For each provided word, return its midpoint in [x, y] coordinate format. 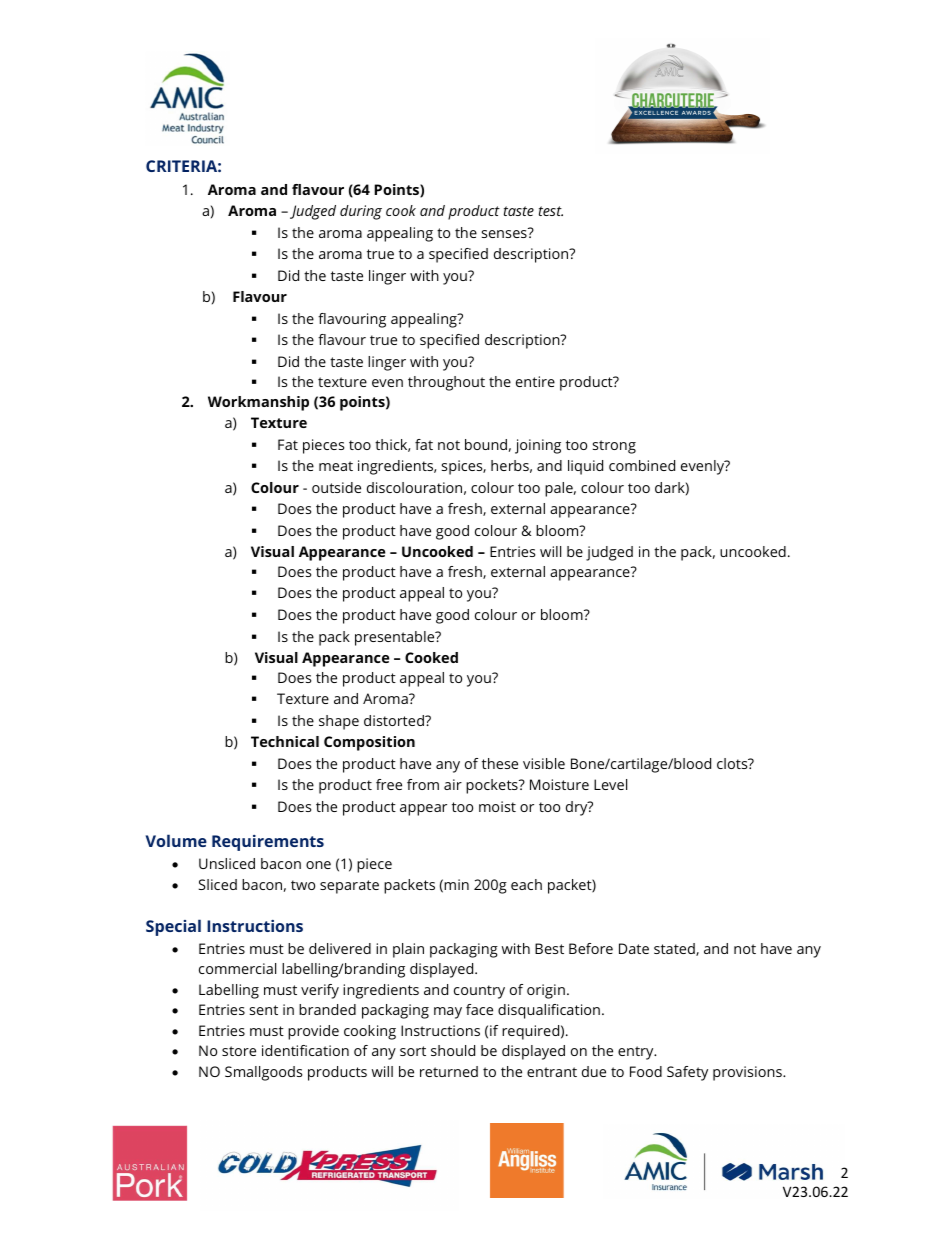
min [456, 884]
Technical [285, 741]
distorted [395, 720]
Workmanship [258, 403]
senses [505, 233]
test [551, 211]
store [239, 1051]
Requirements [268, 843]
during [361, 212]
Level [610, 784]
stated [675, 949]
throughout [446, 383]
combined [642, 465]
